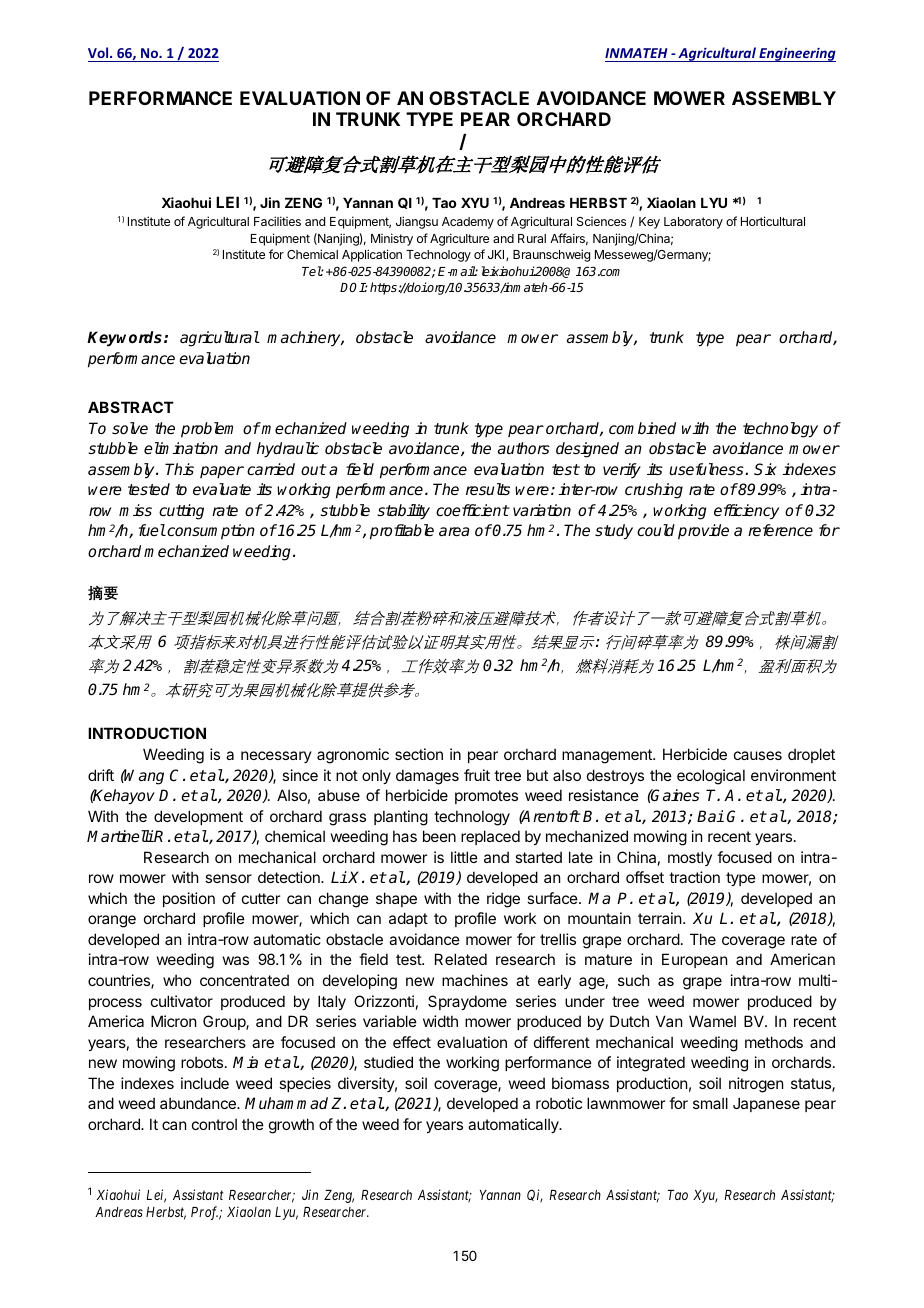 The image size is (924, 1308). Describe the element at coordinates (703, 532) in the document. I see `provide` at that location.
